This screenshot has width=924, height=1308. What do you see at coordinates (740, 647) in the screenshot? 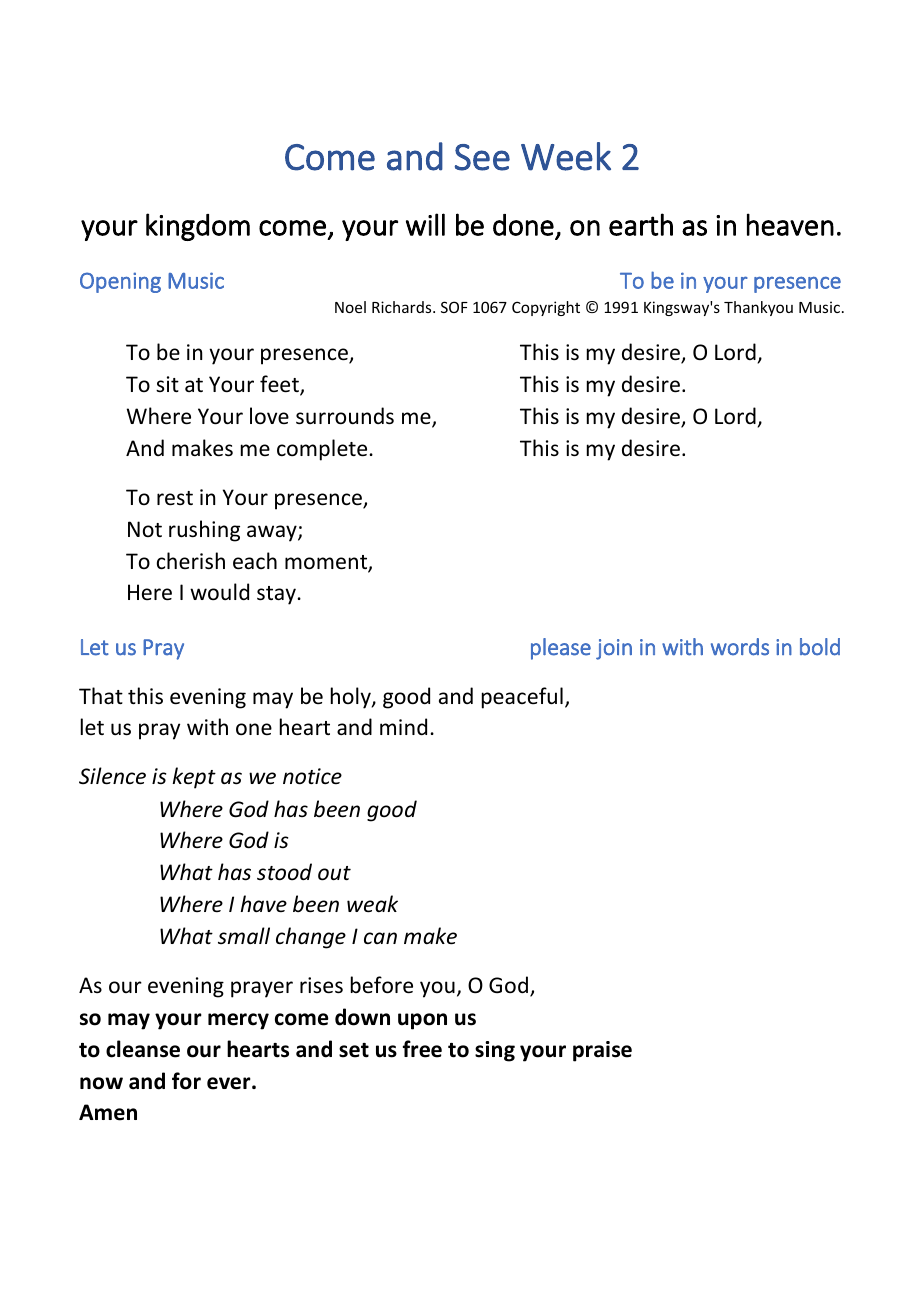
I see `words` at bounding box center [740, 647].
